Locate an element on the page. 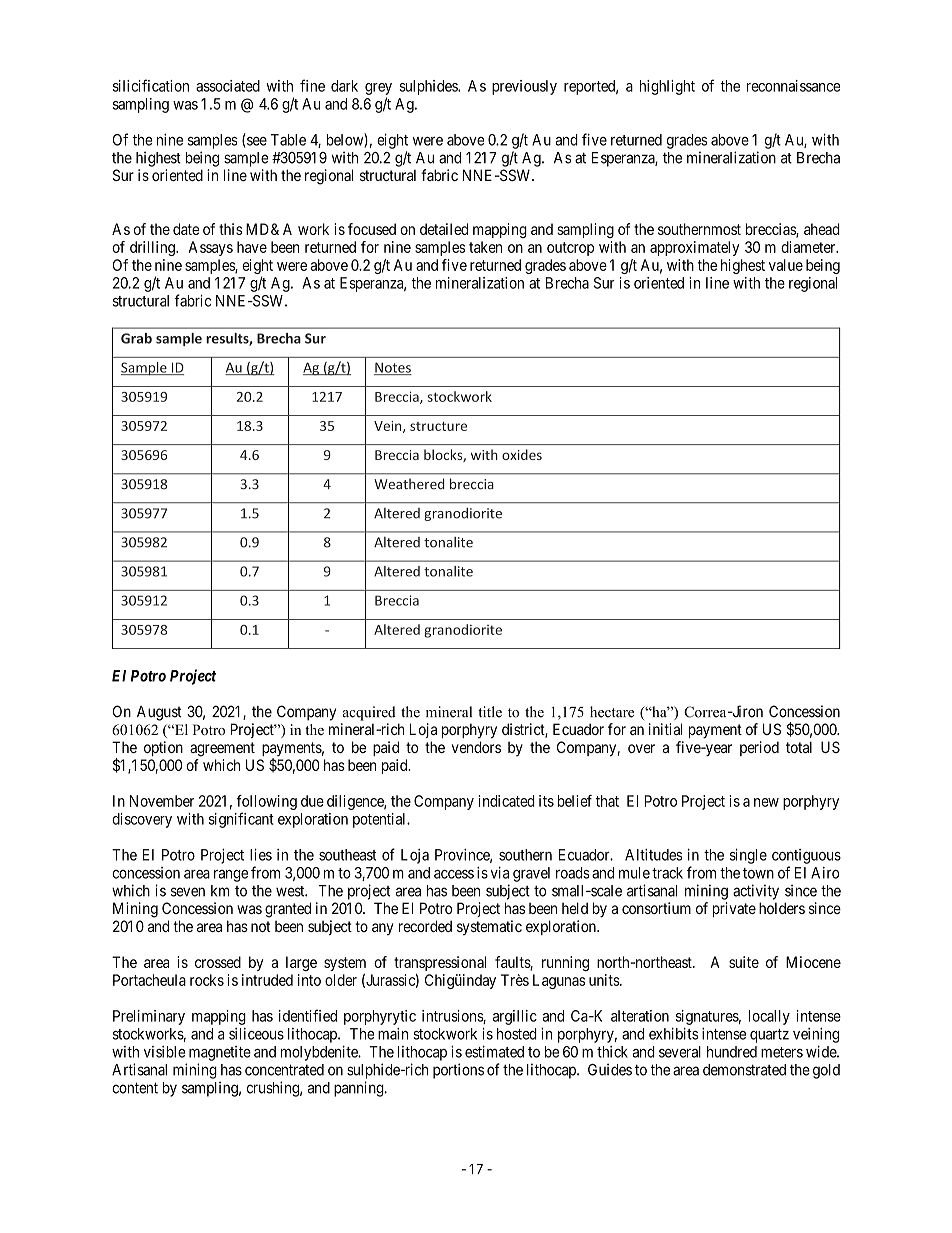  reconnaissance is located at coordinates (793, 86).
